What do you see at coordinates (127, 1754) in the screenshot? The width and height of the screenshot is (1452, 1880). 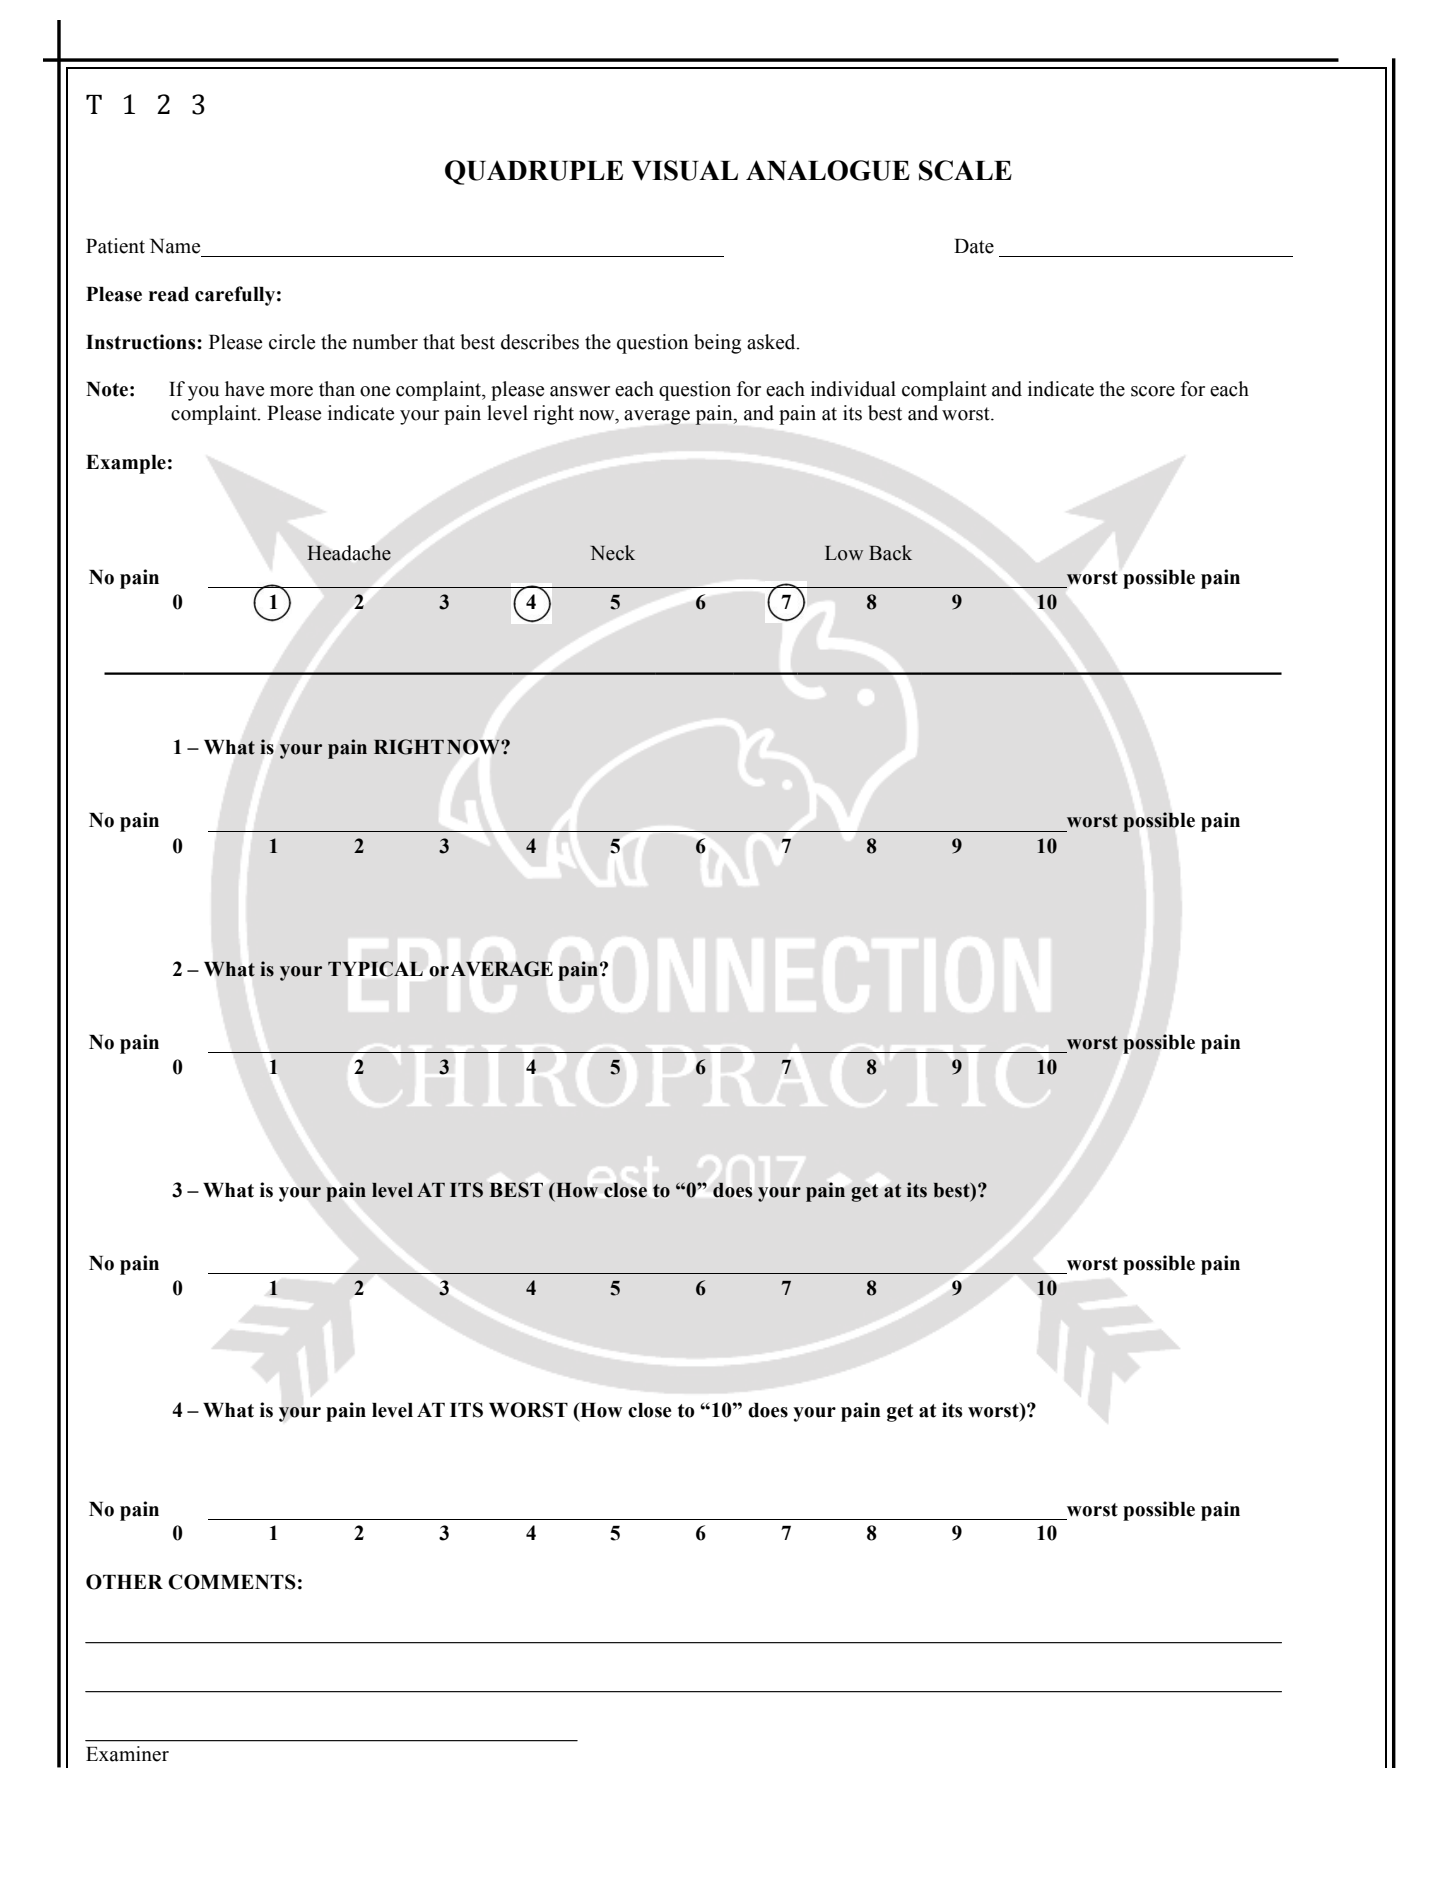 I see `Examiner` at bounding box center [127, 1754].
